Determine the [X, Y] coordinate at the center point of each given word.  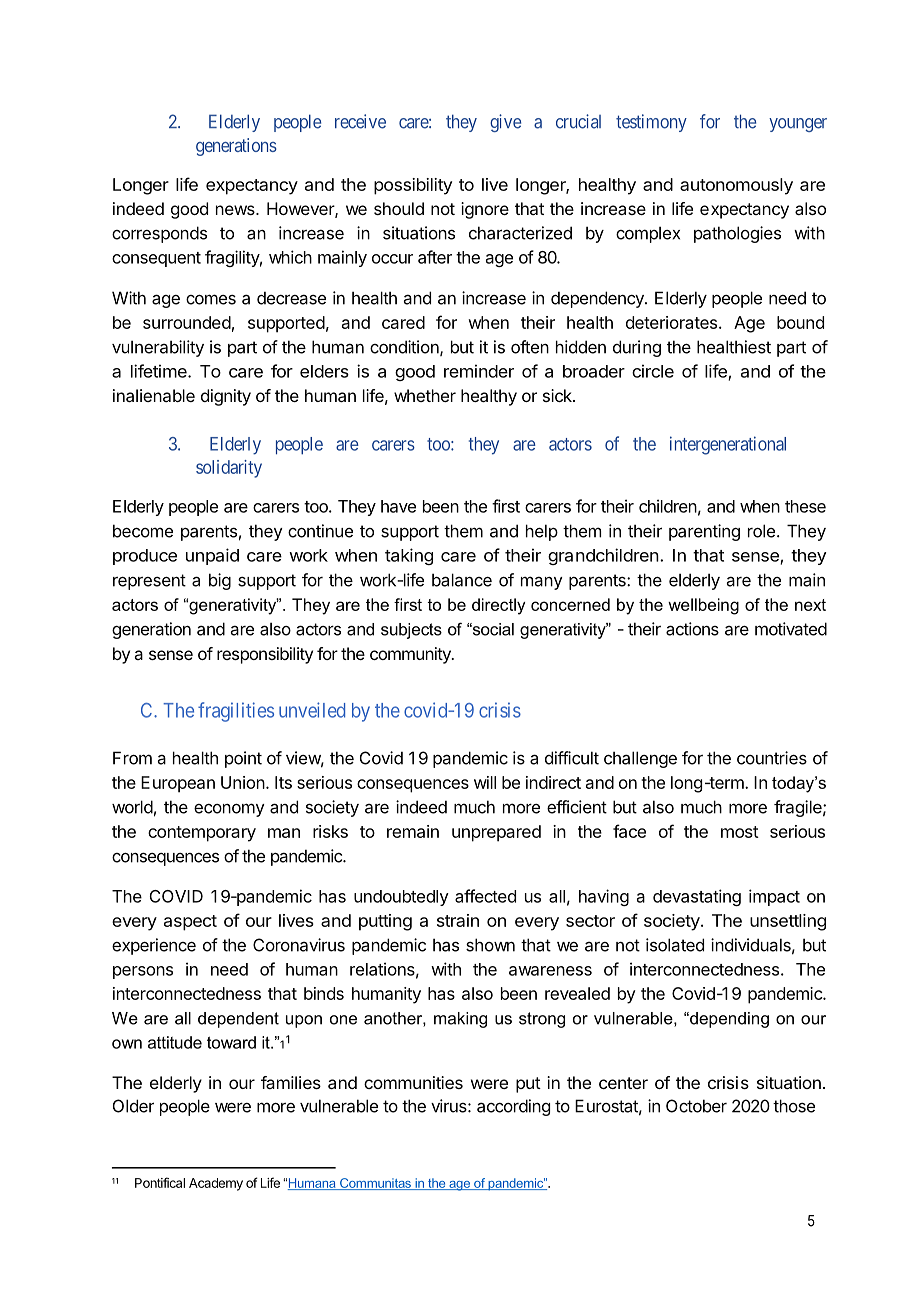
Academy [216, 1184]
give [505, 123]
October [696, 1106]
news [236, 210]
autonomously [736, 186]
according [513, 1107]
